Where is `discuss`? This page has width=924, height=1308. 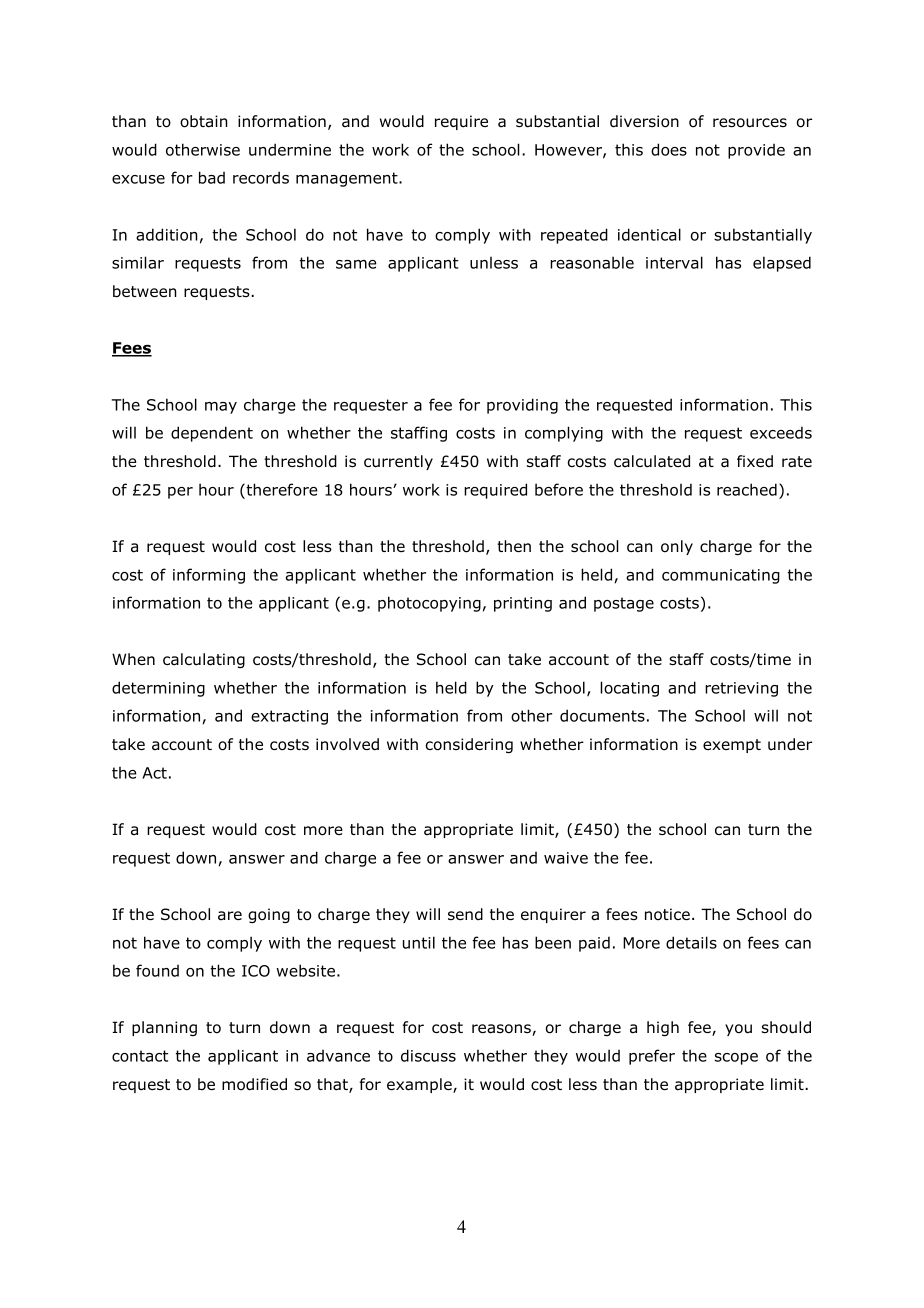 discuss is located at coordinates (428, 1055).
